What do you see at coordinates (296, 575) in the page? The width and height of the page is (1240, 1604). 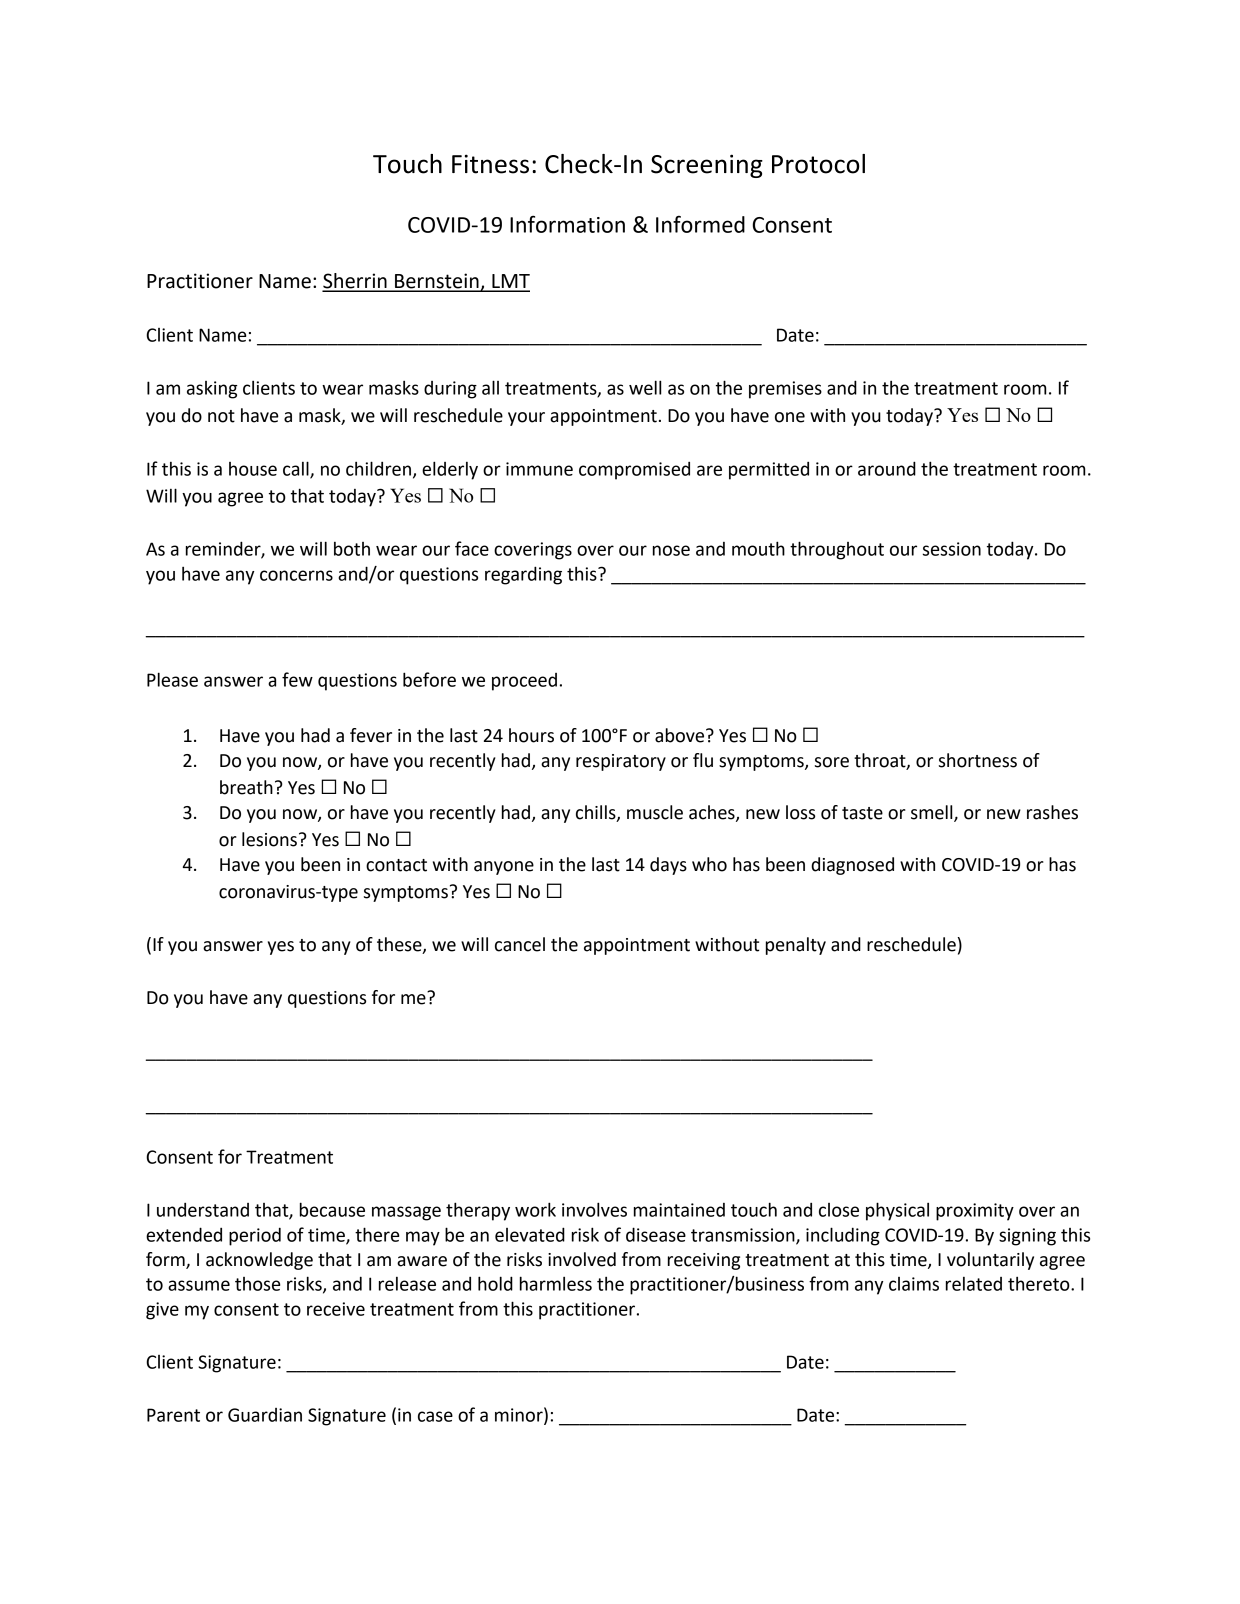 I see `concerns` at bounding box center [296, 575].
